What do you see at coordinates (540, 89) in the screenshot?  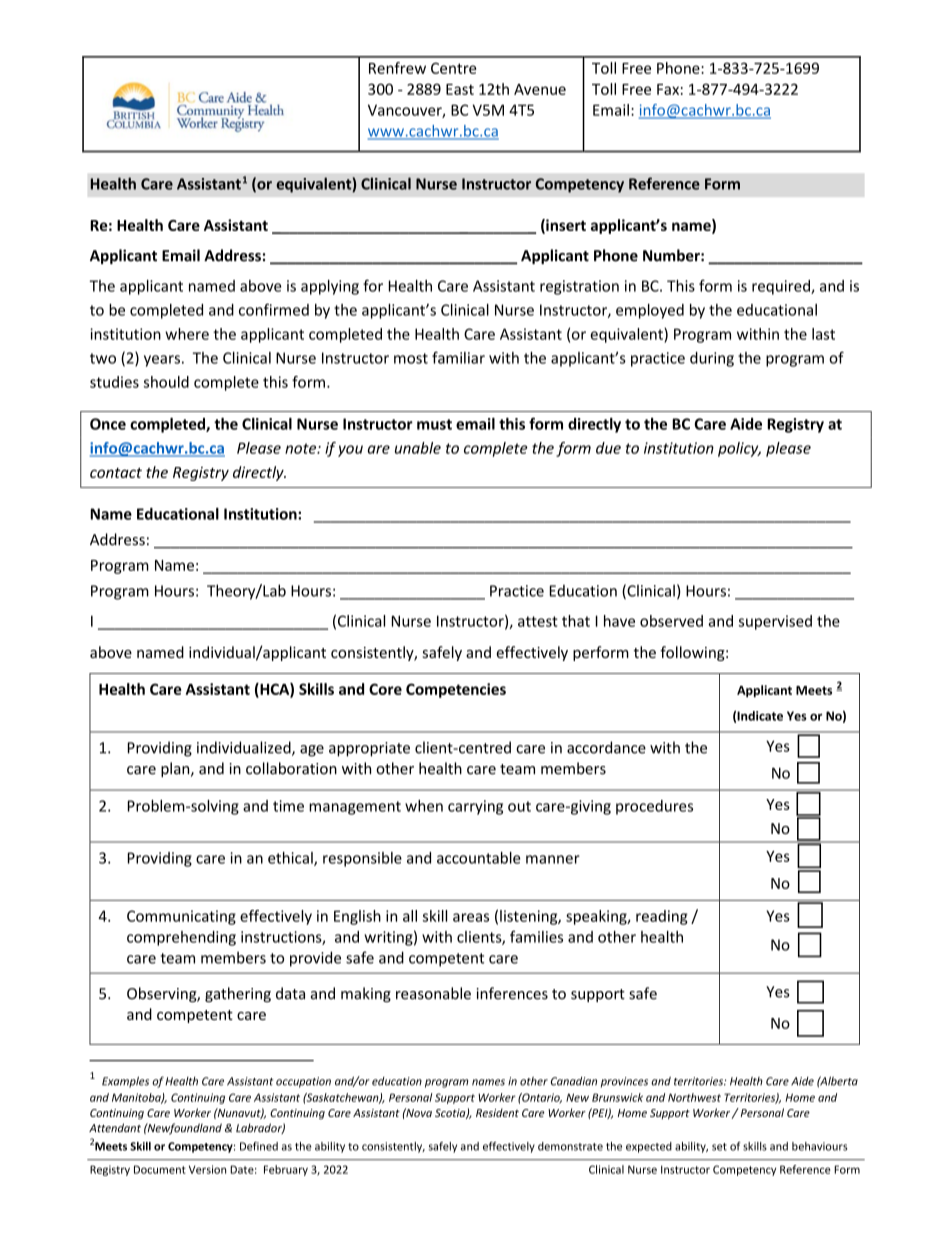 I see `Avenue` at bounding box center [540, 89].
